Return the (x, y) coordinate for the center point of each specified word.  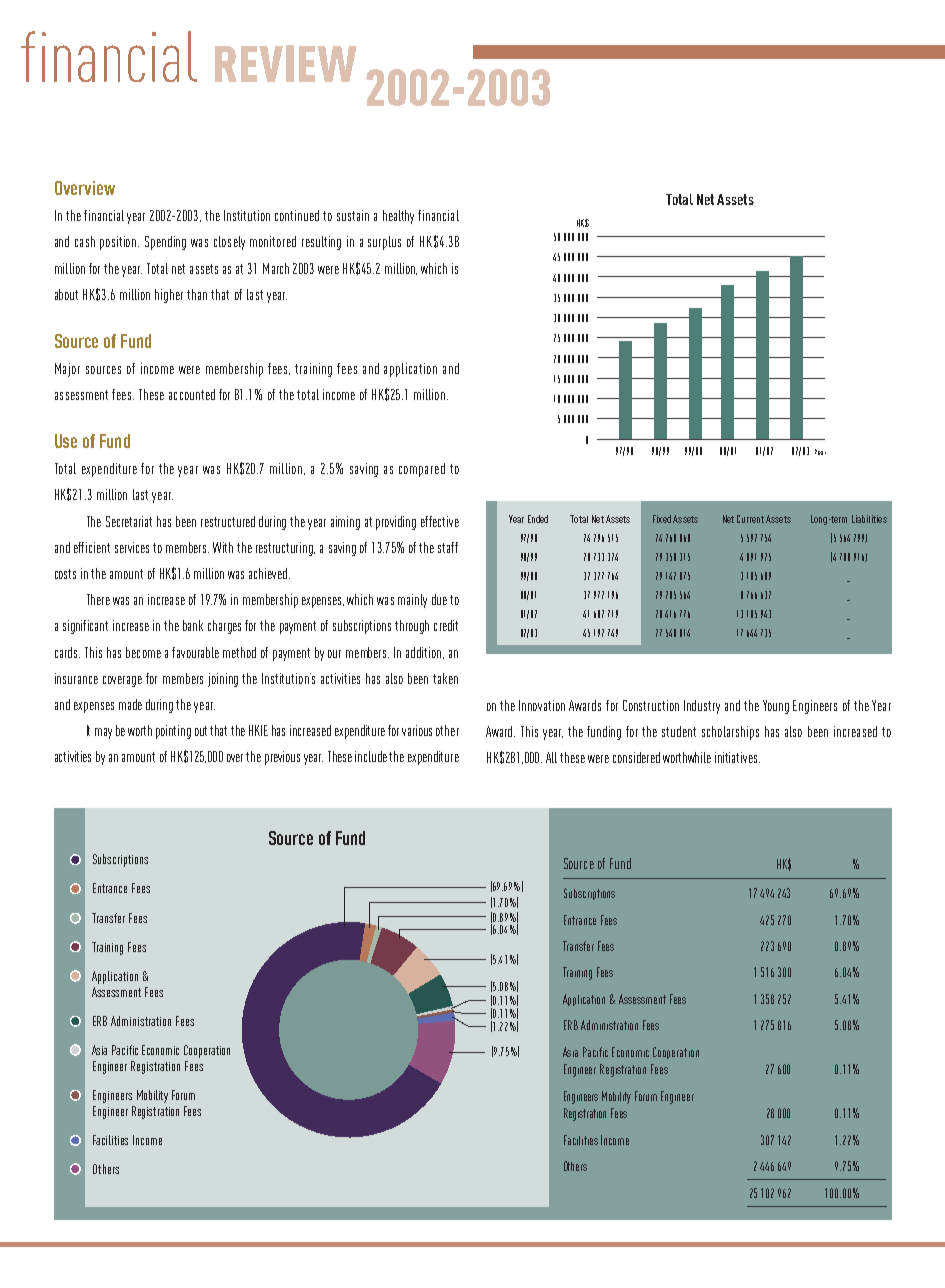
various (417, 730)
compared (422, 470)
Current (750, 519)
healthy (398, 217)
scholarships (730, 733)
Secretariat (129, 521)
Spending (165, 243)
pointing (173, 732)
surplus (384, 243)
